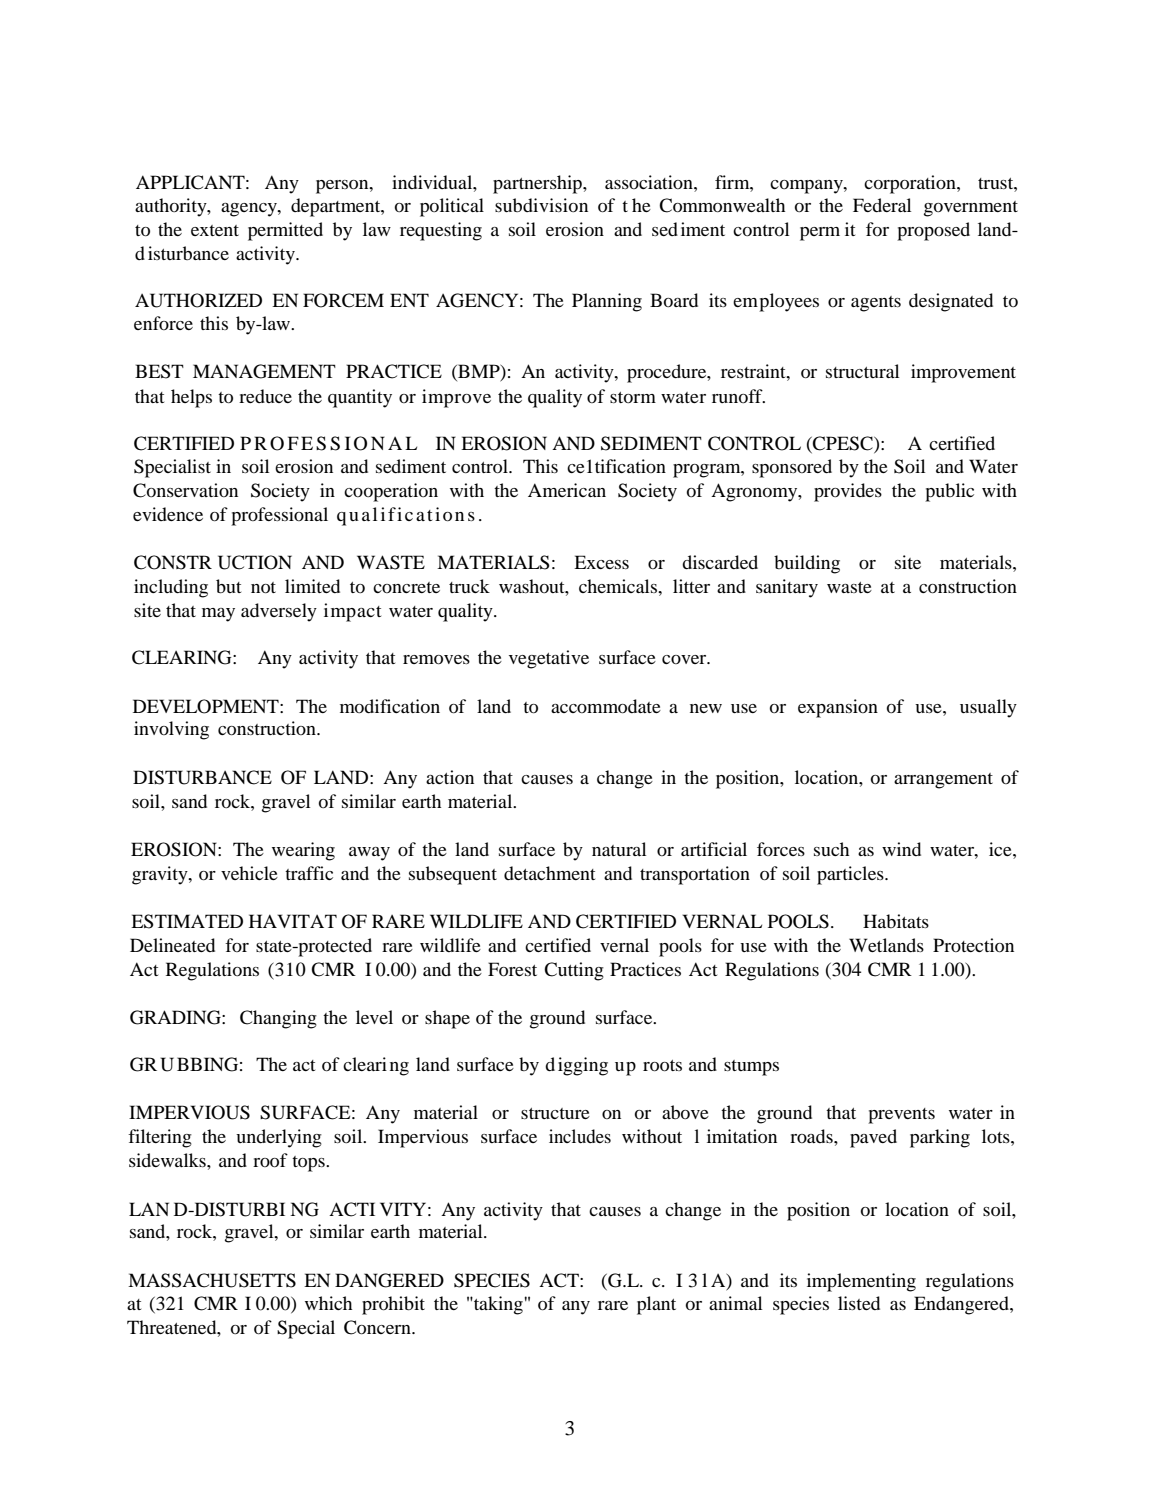 The width and height of the document is (1154, 1493). What do you see at coordinates (498, 1305) in the document?
I see `taking` at bounding box center [498, 1305].
